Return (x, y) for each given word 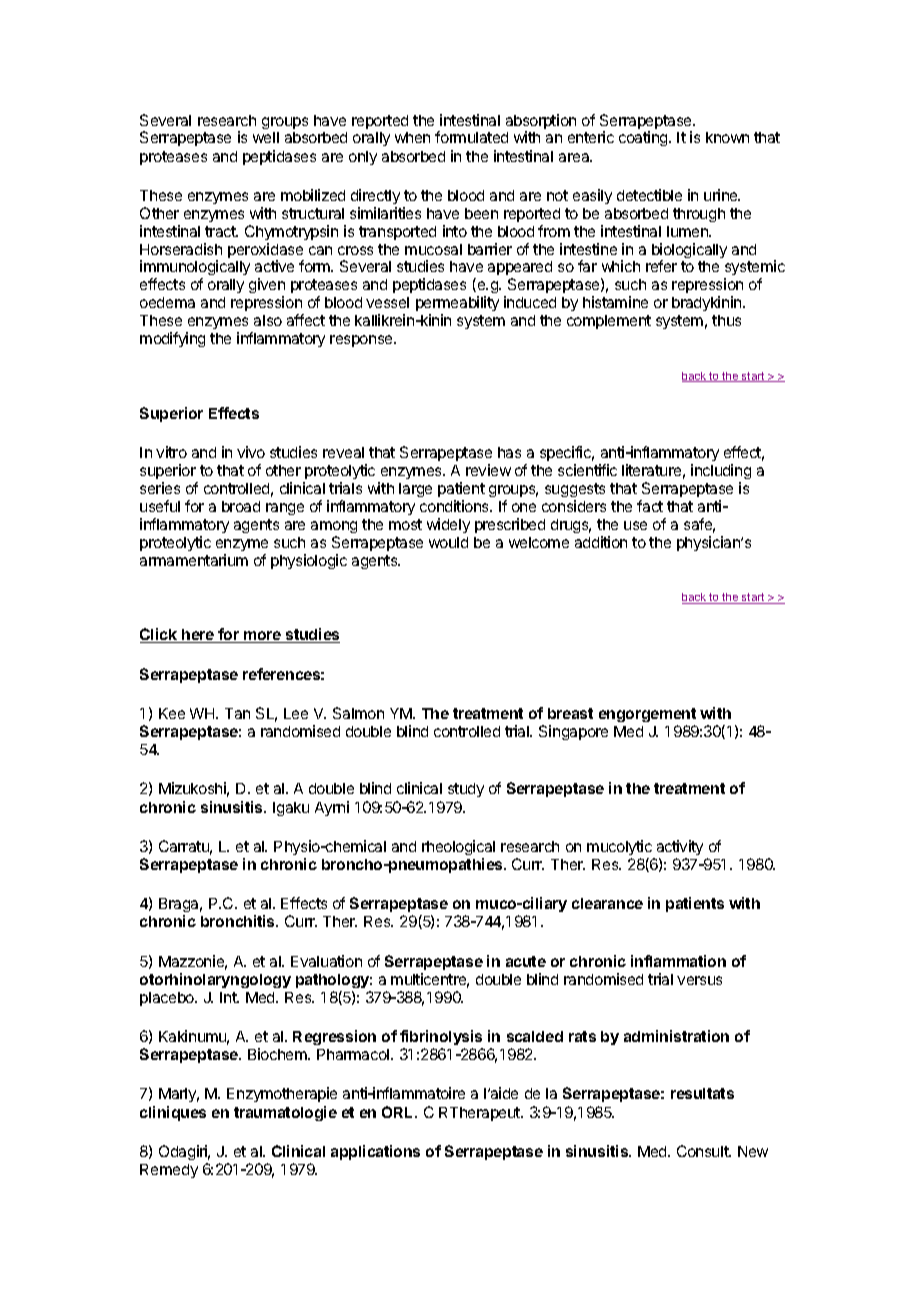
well (266, 137)
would (448, 542)
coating (644, 138)
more (263, 637)
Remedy (169, 1171)
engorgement (647, 715)
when (412, 137)
